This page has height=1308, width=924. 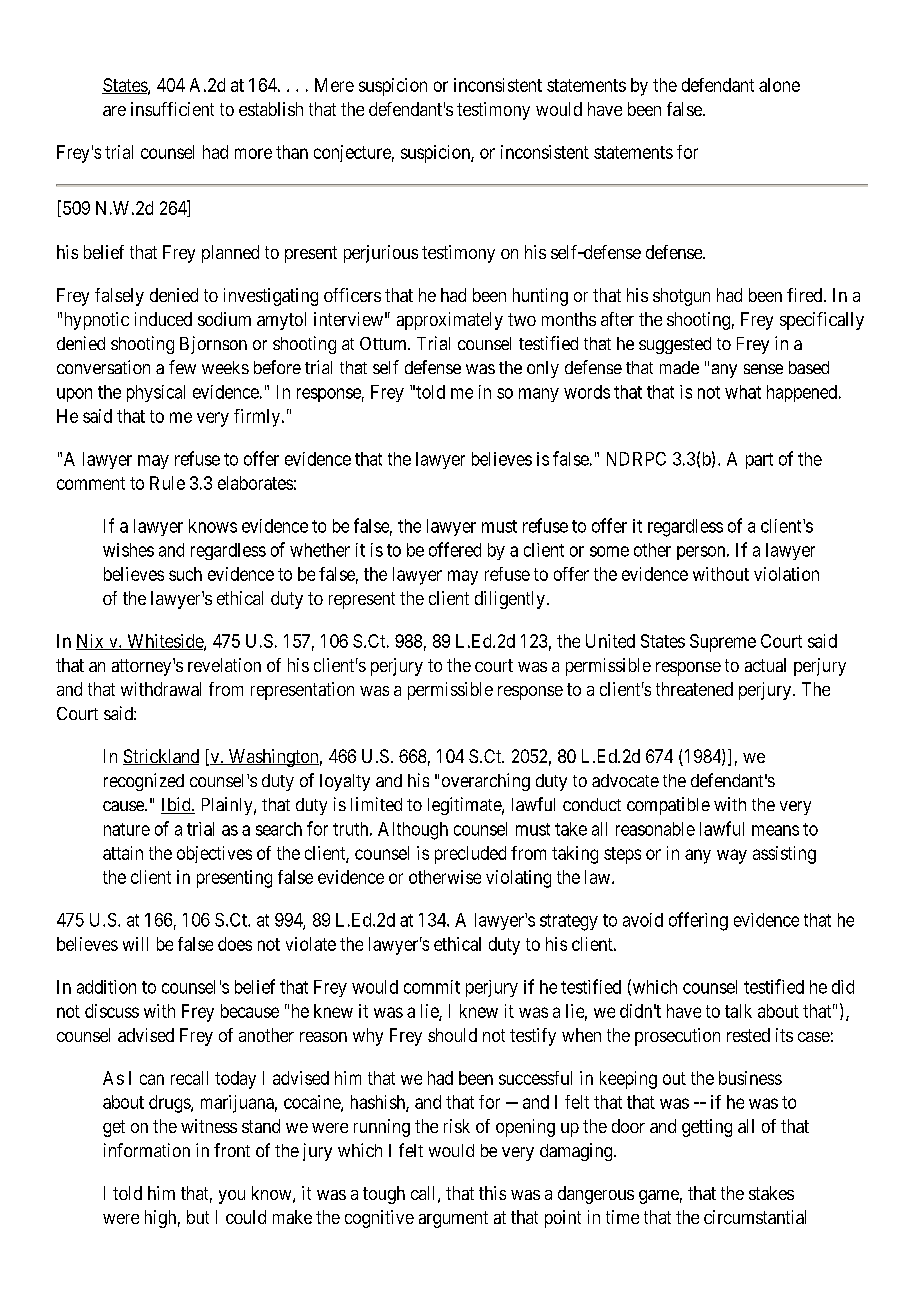 I want to click on Mere, so click(x=334, y=85).
